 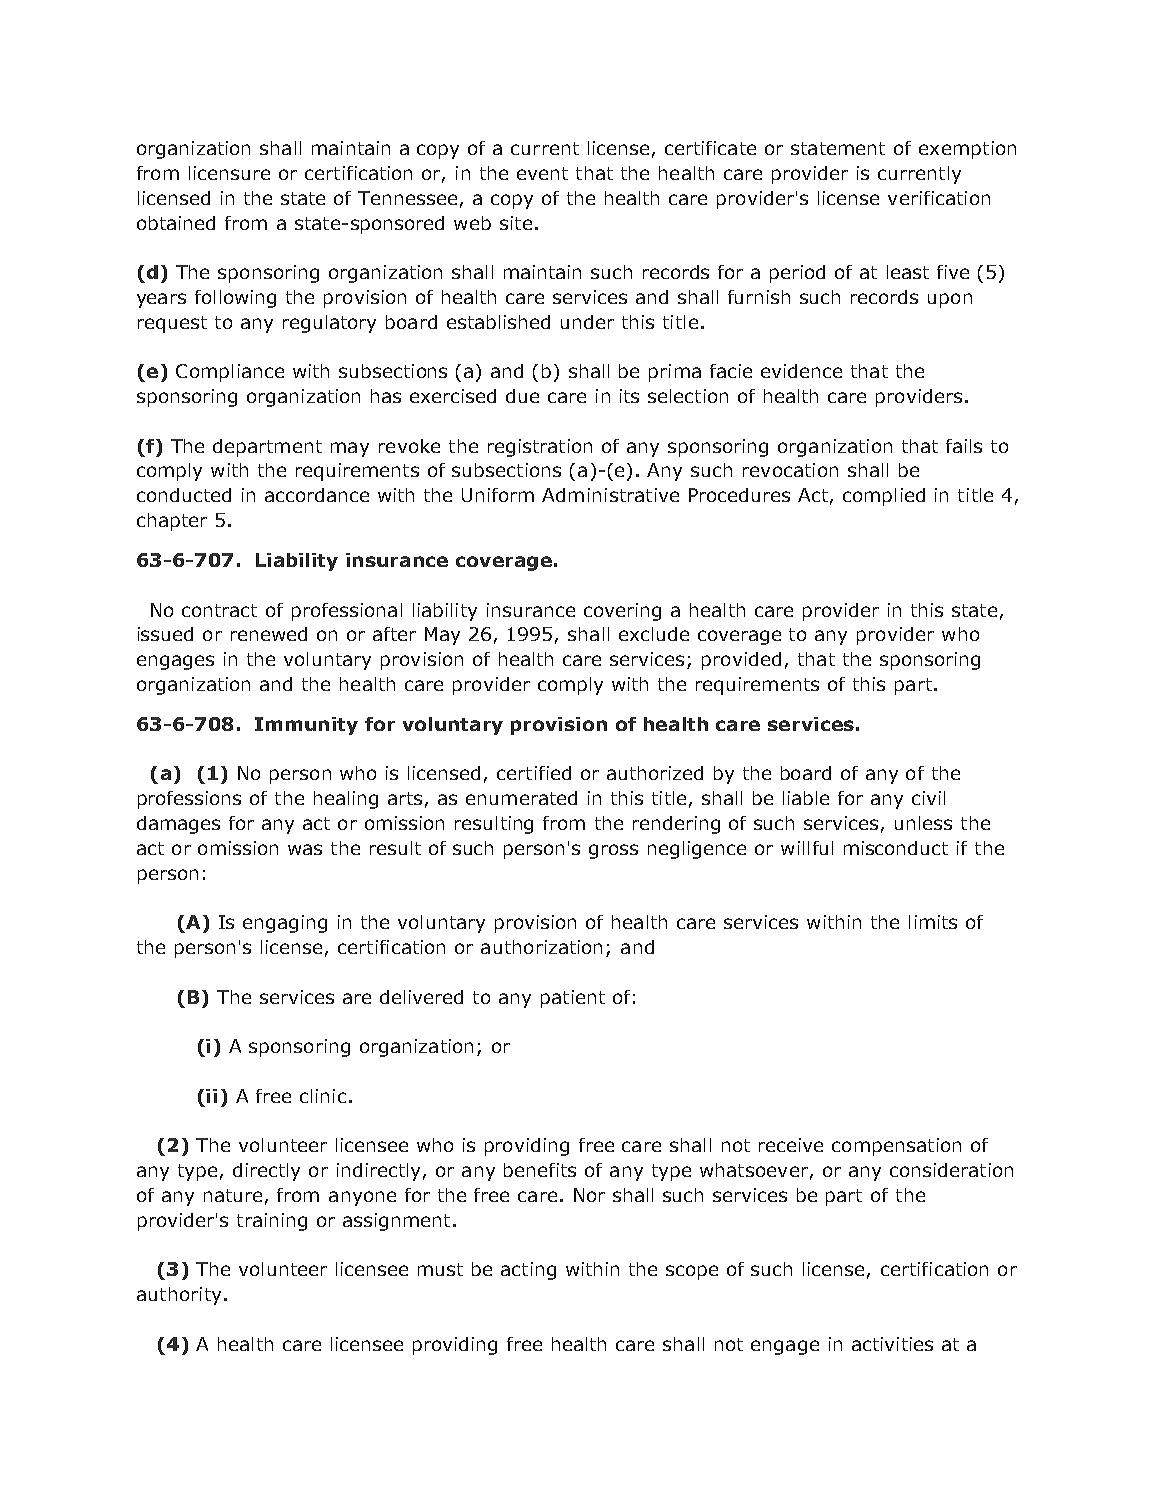 What do you see at coordinates (323, 1096) in the document?
I see `clinic` at bounding box center [323, 1096].
